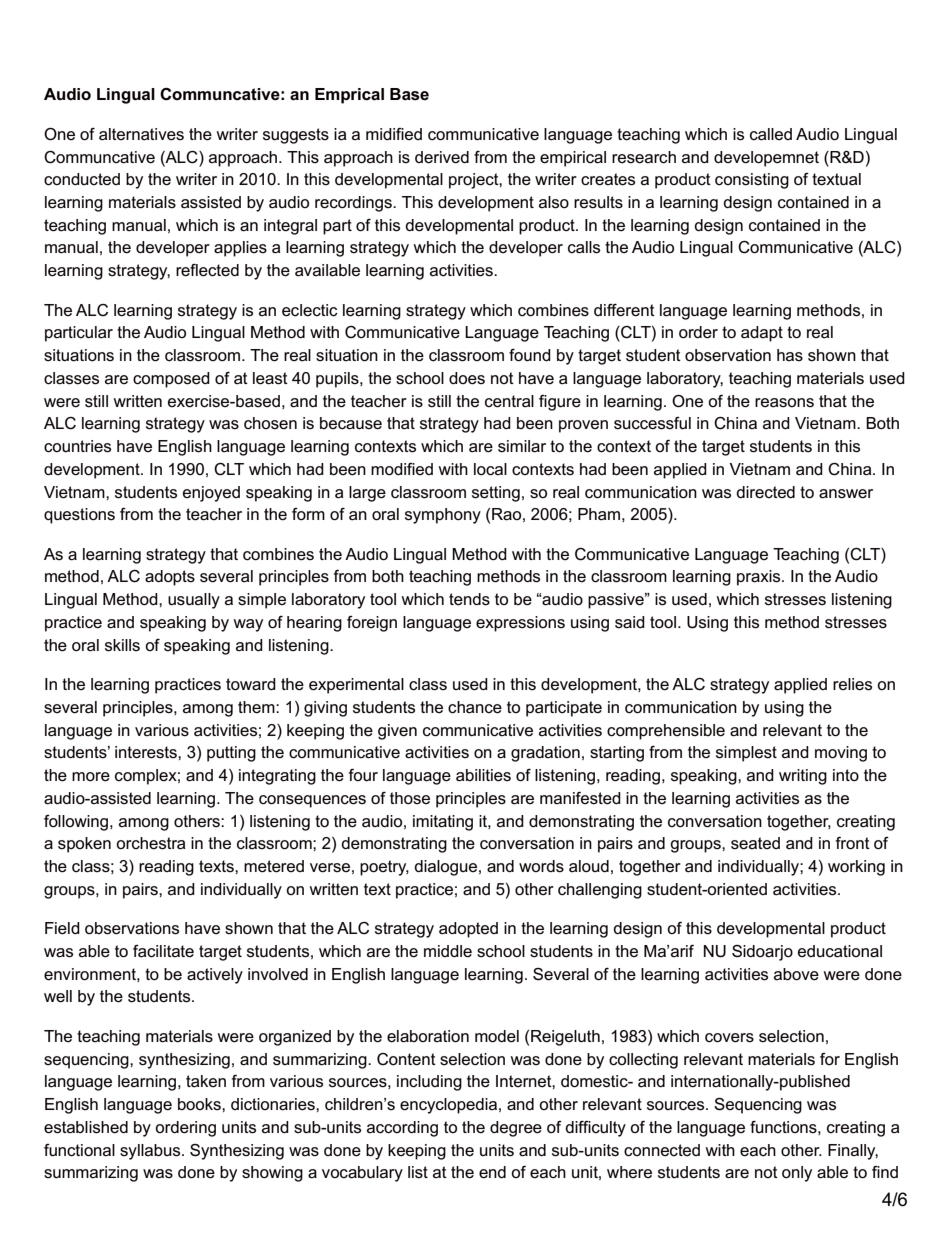  What do you see at coordinates (151, 1152) in the screenshot?
I see `syllabus` at bounding box center [151, 1152].
